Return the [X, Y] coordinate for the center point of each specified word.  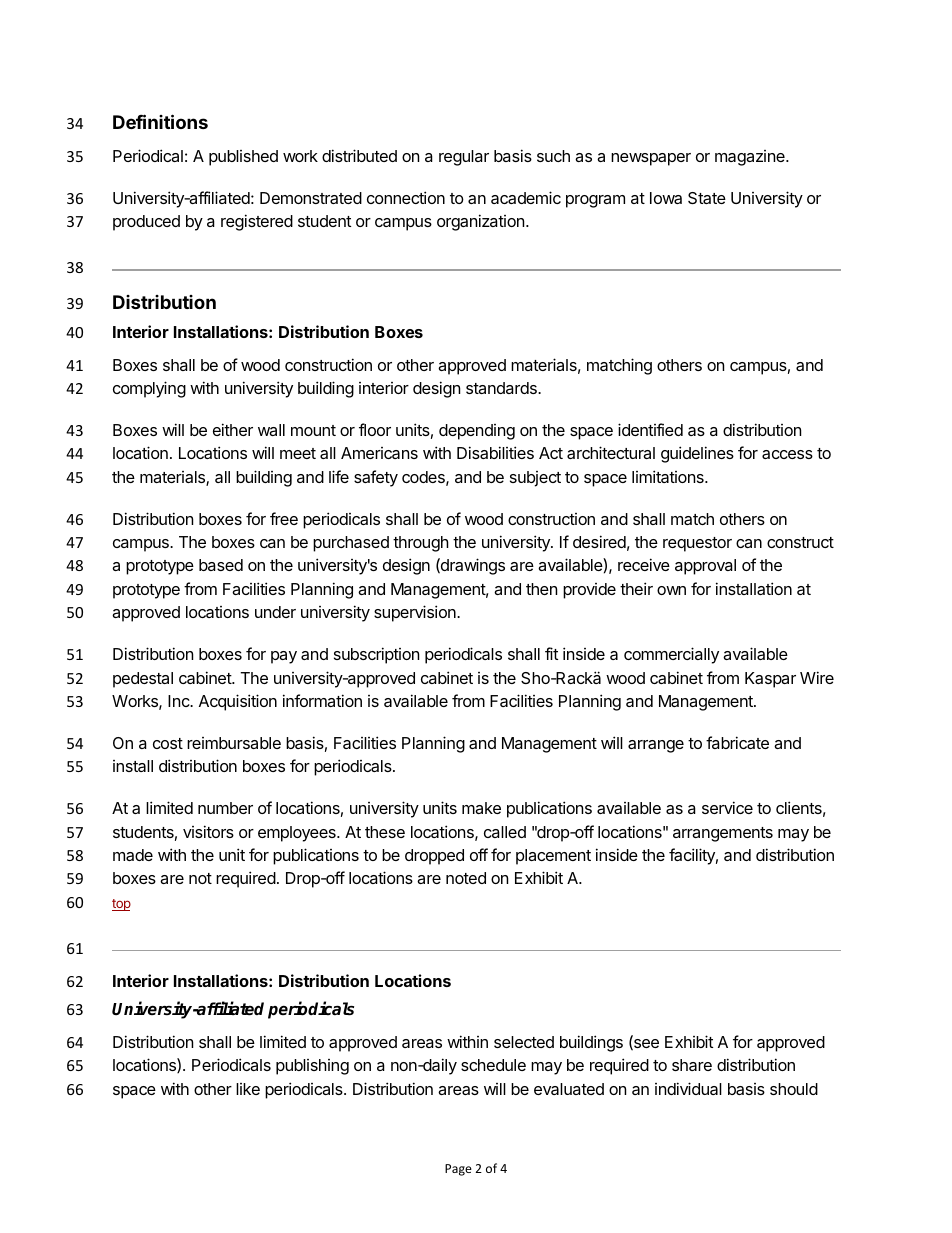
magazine [751, 158]
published [243, 158]
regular [464, 158]
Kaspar [770, 680]
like [248, 1089]
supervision [416, 613]
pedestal [143, 680]
